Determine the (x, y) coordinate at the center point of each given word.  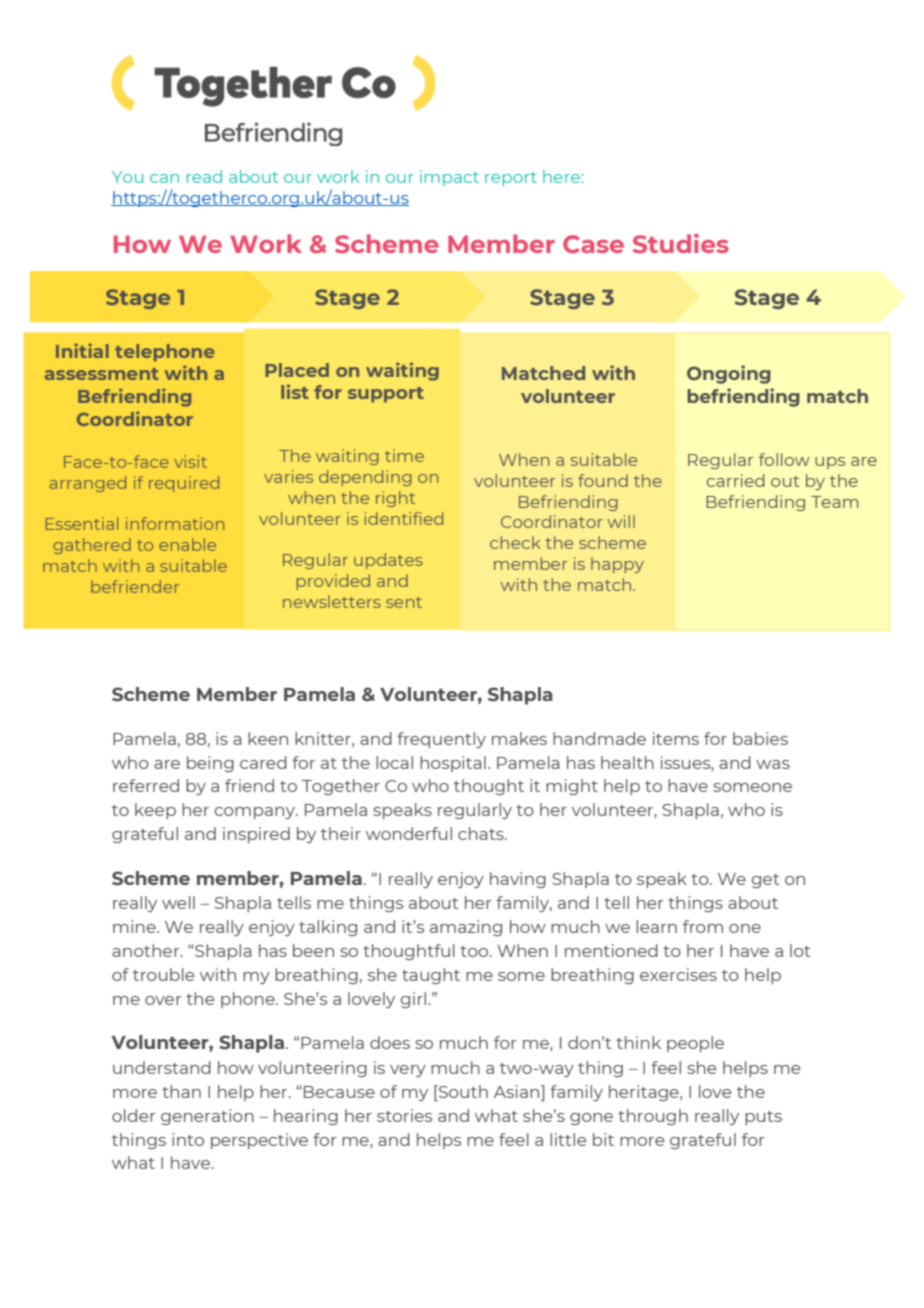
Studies (681, 243)
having (518, 880)
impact (449, 178)
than (181, 1091)
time (404, 455)
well (178, 902)
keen (268, 738)
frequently (441, 740)
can (164, 178)
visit (190, 461)
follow (784, 459)
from (703, 926)
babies (760, 738)
